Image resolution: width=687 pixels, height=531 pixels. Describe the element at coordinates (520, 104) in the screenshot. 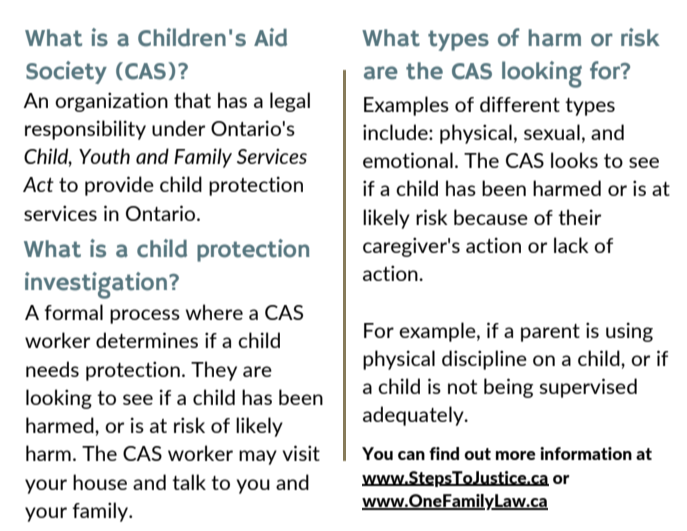

I see `different` at that location.
